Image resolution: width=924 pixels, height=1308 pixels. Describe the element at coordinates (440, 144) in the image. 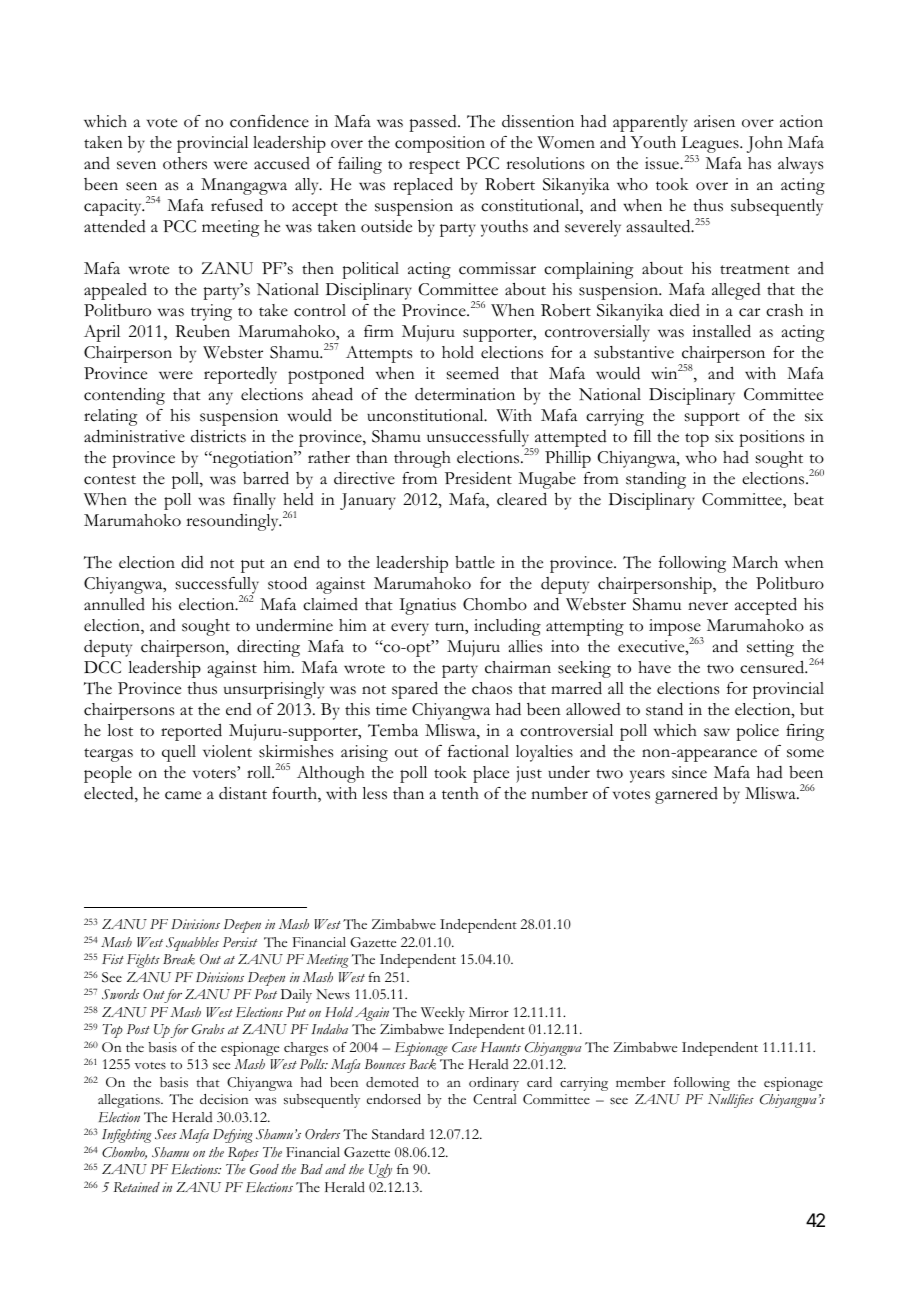

I see `composition` at that location.
